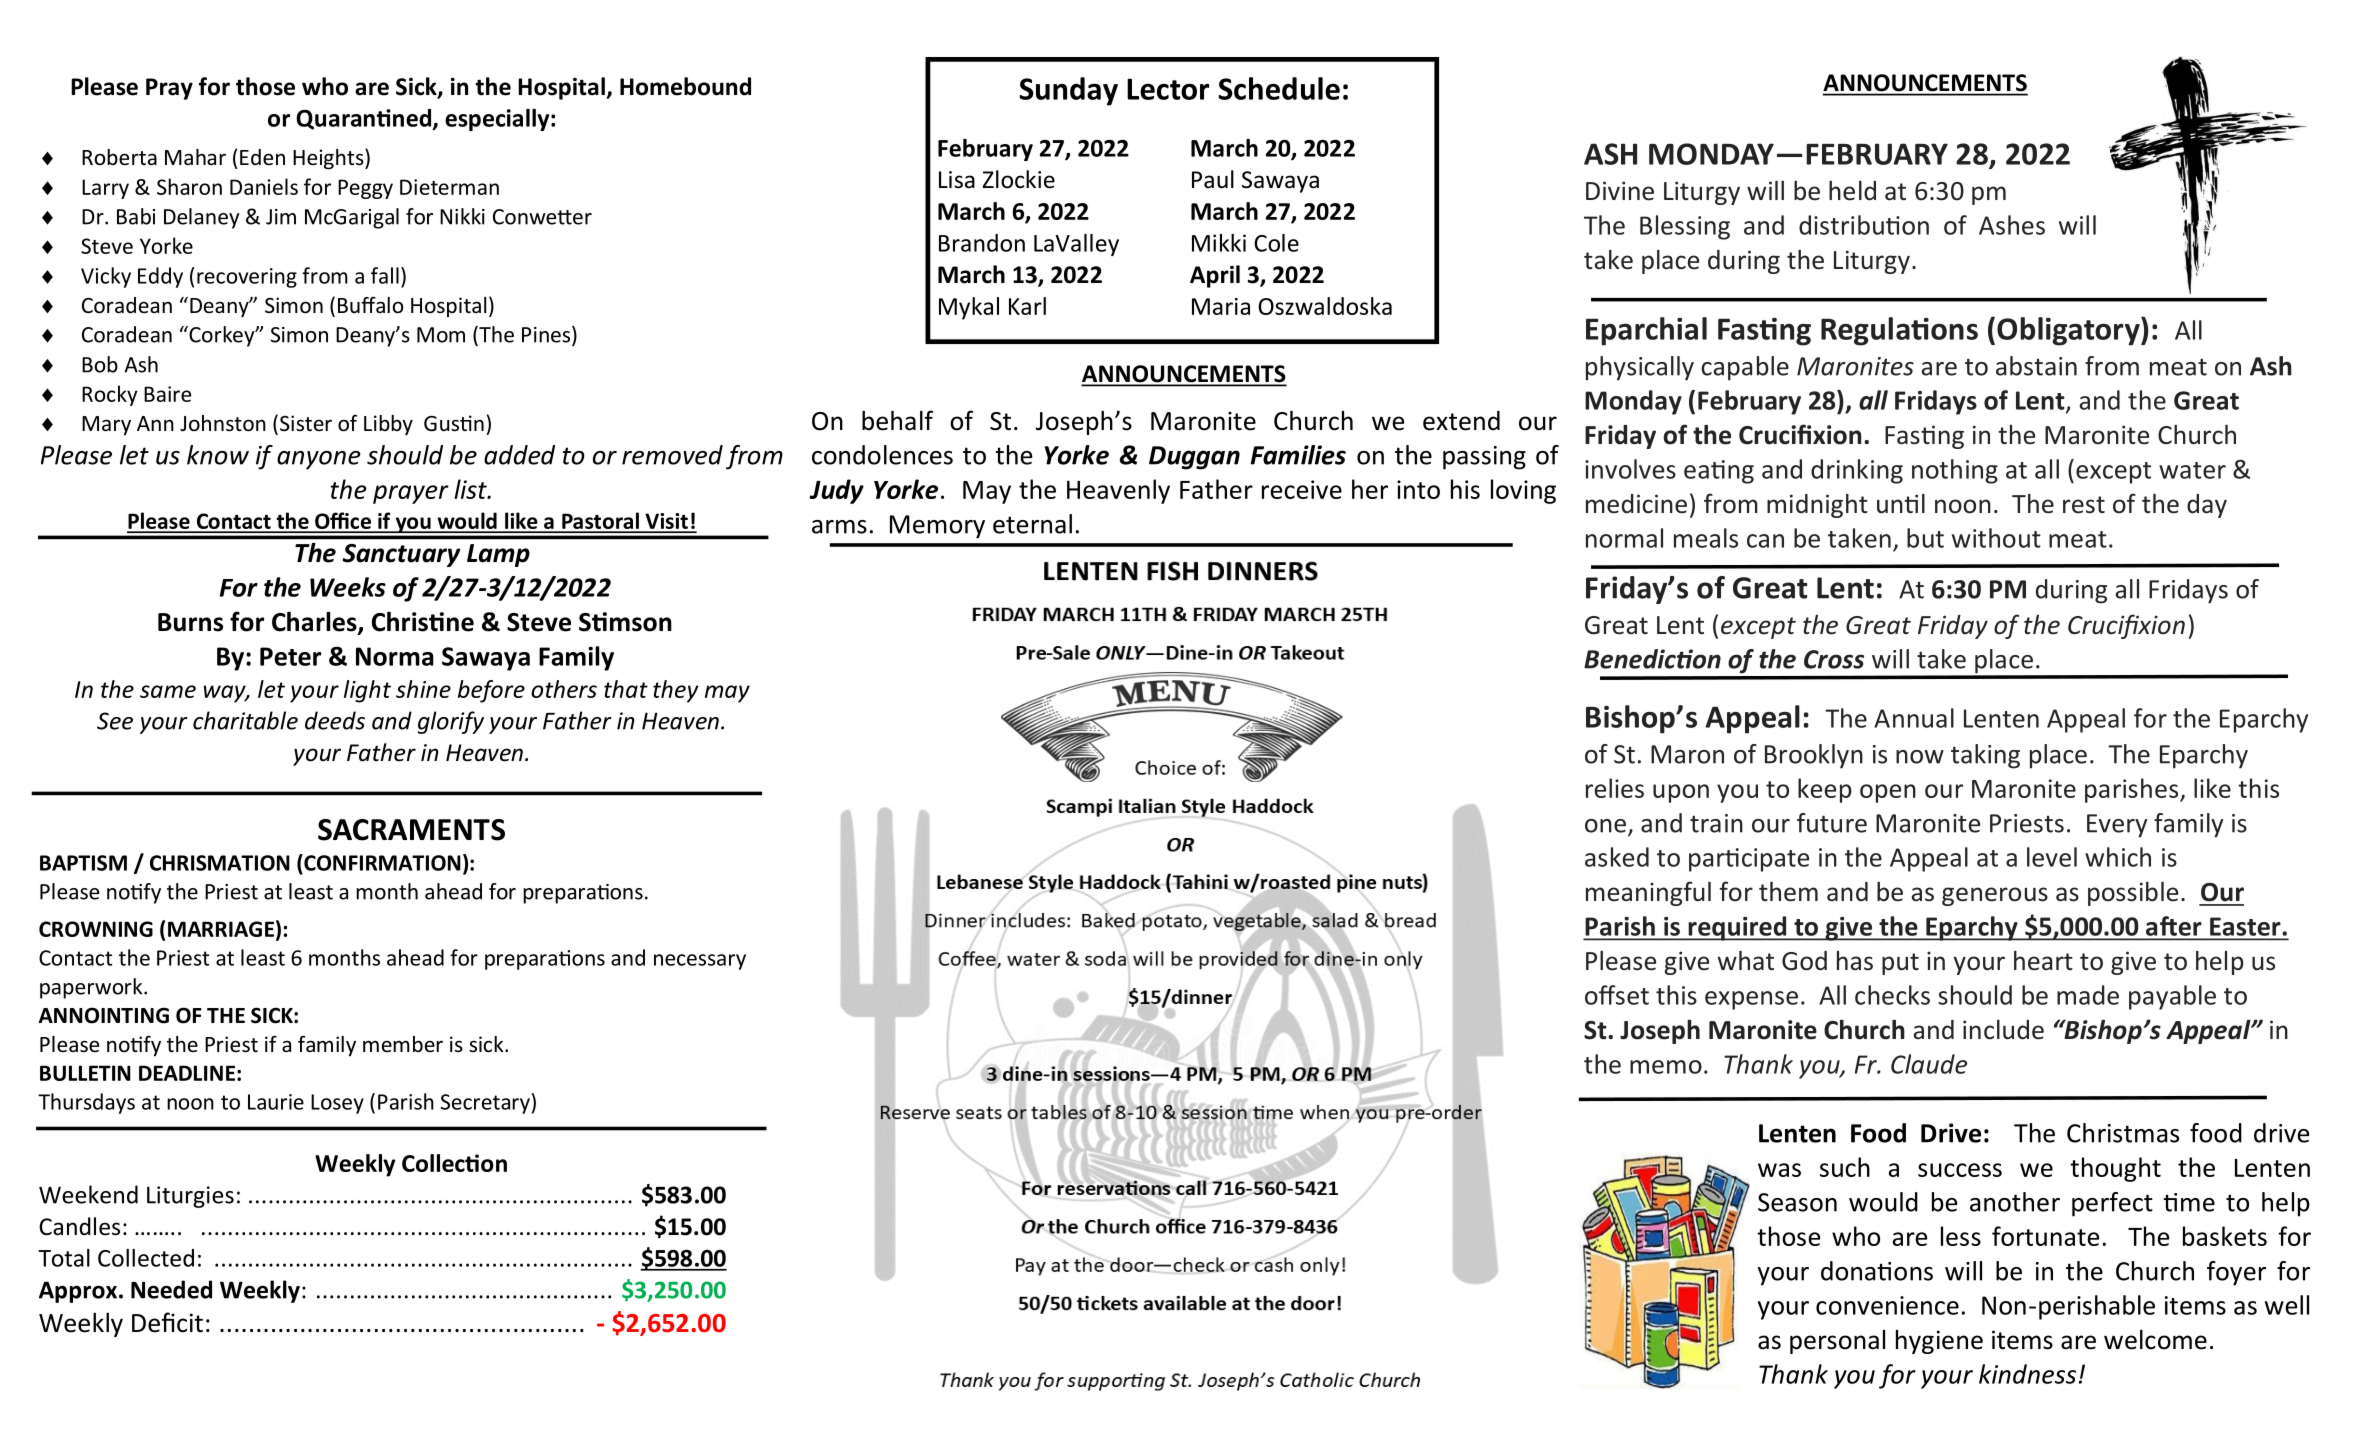 This document has width=2371, height=1440. Describe the element at coordinates (1837, 1342) in the document. I see `personal` at that location.
